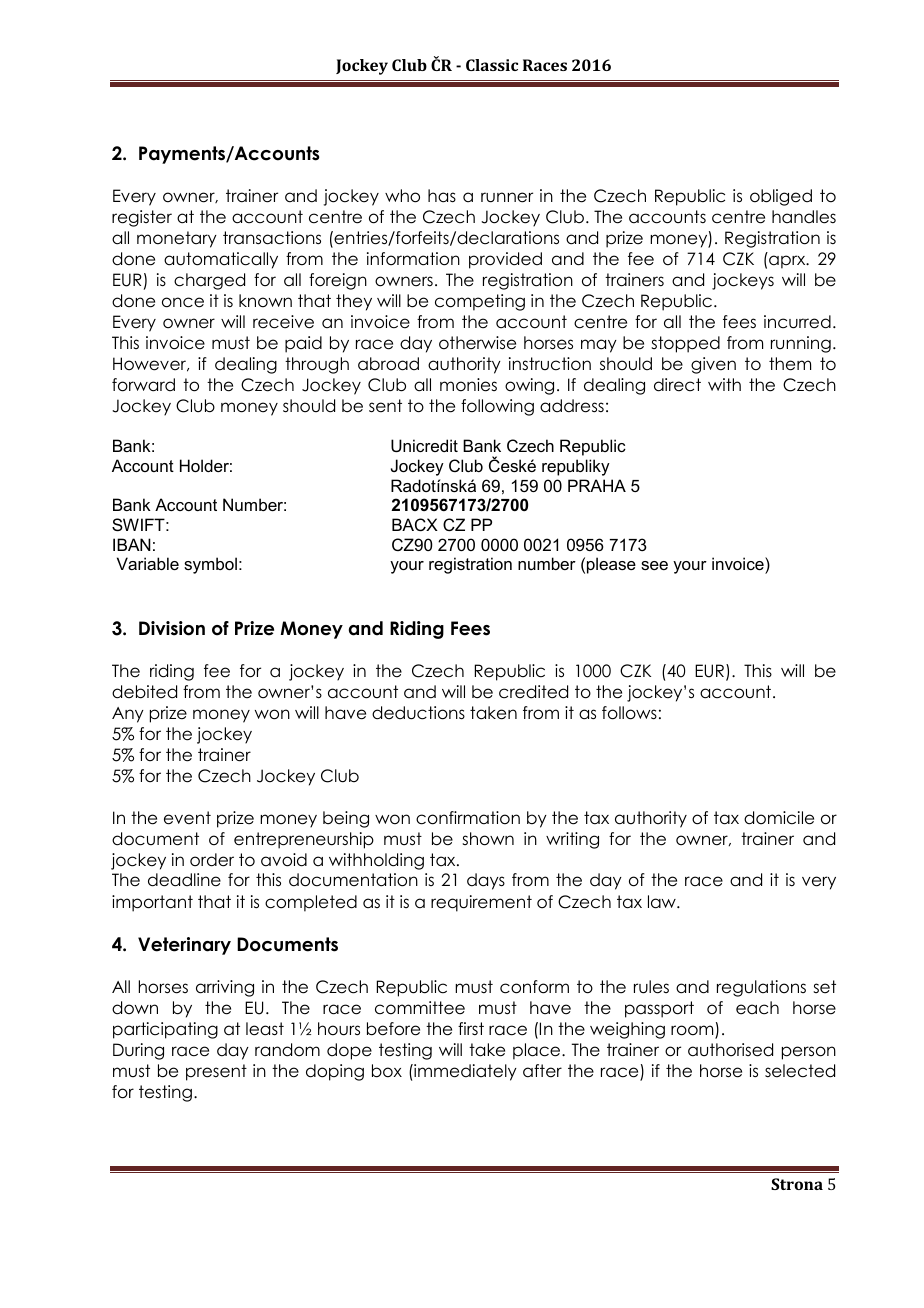 Image resolution: width=924 pixels, height=1308 pixels. I want to click on register, so click(142, 218).
